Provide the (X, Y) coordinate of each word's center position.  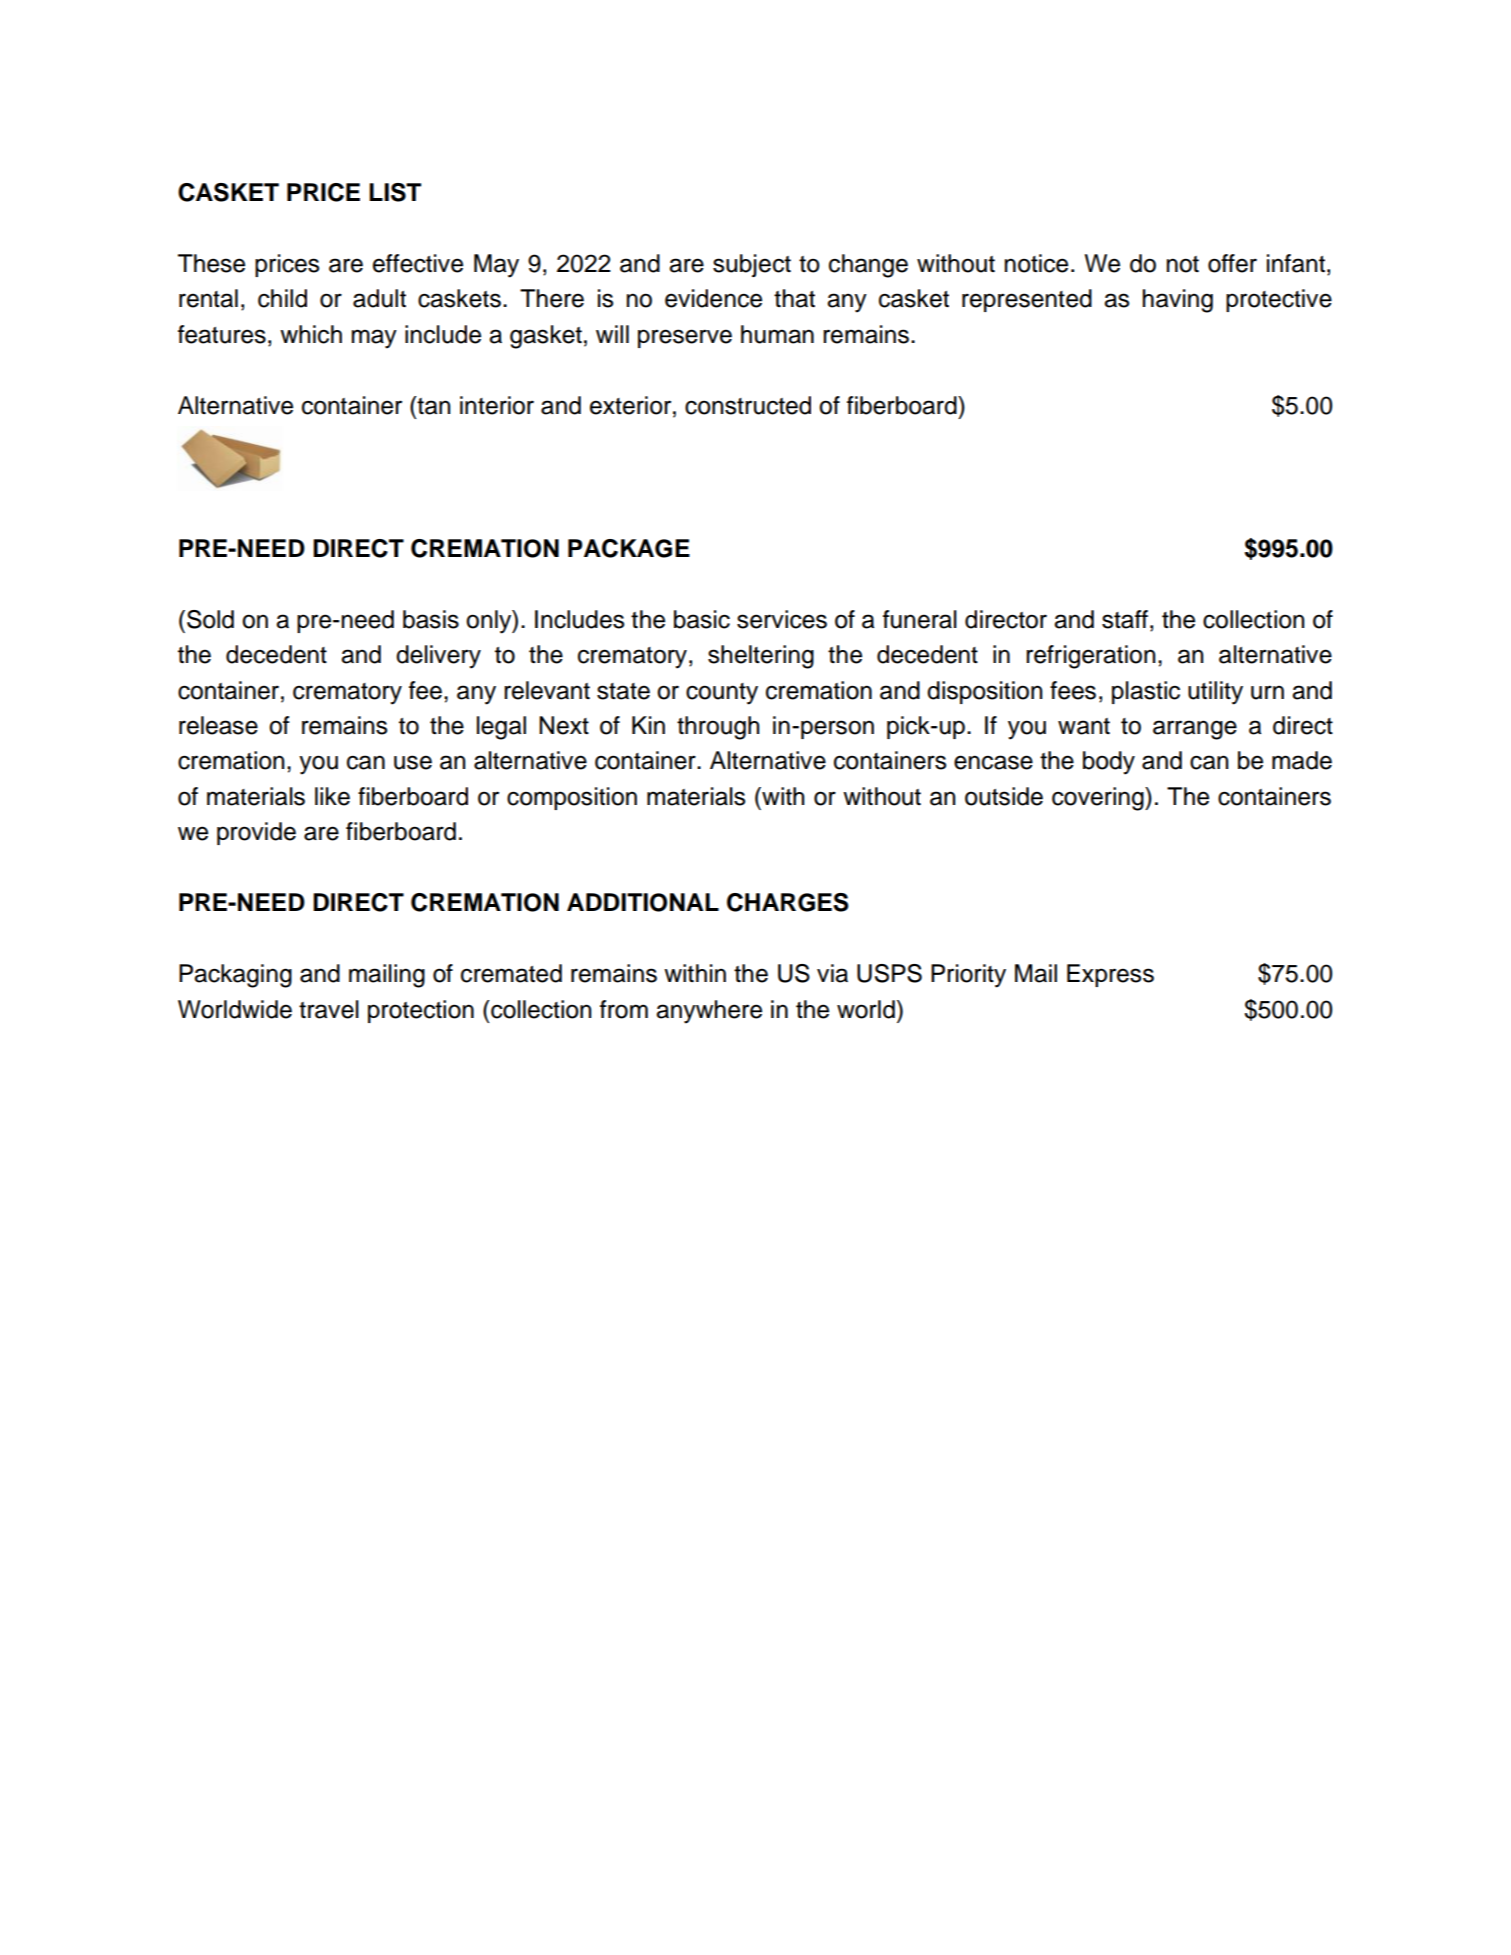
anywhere (709, 1012)
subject (752, 265)
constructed (748, 405)
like (332, 796)
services (782, 619)
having (1178, 301)
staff (1126, 619)
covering (1099, 799)
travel (329, 1009)
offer (1232, 263)
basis (431, 619)
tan (433, 405)
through (718, 728)
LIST (395, 192)
